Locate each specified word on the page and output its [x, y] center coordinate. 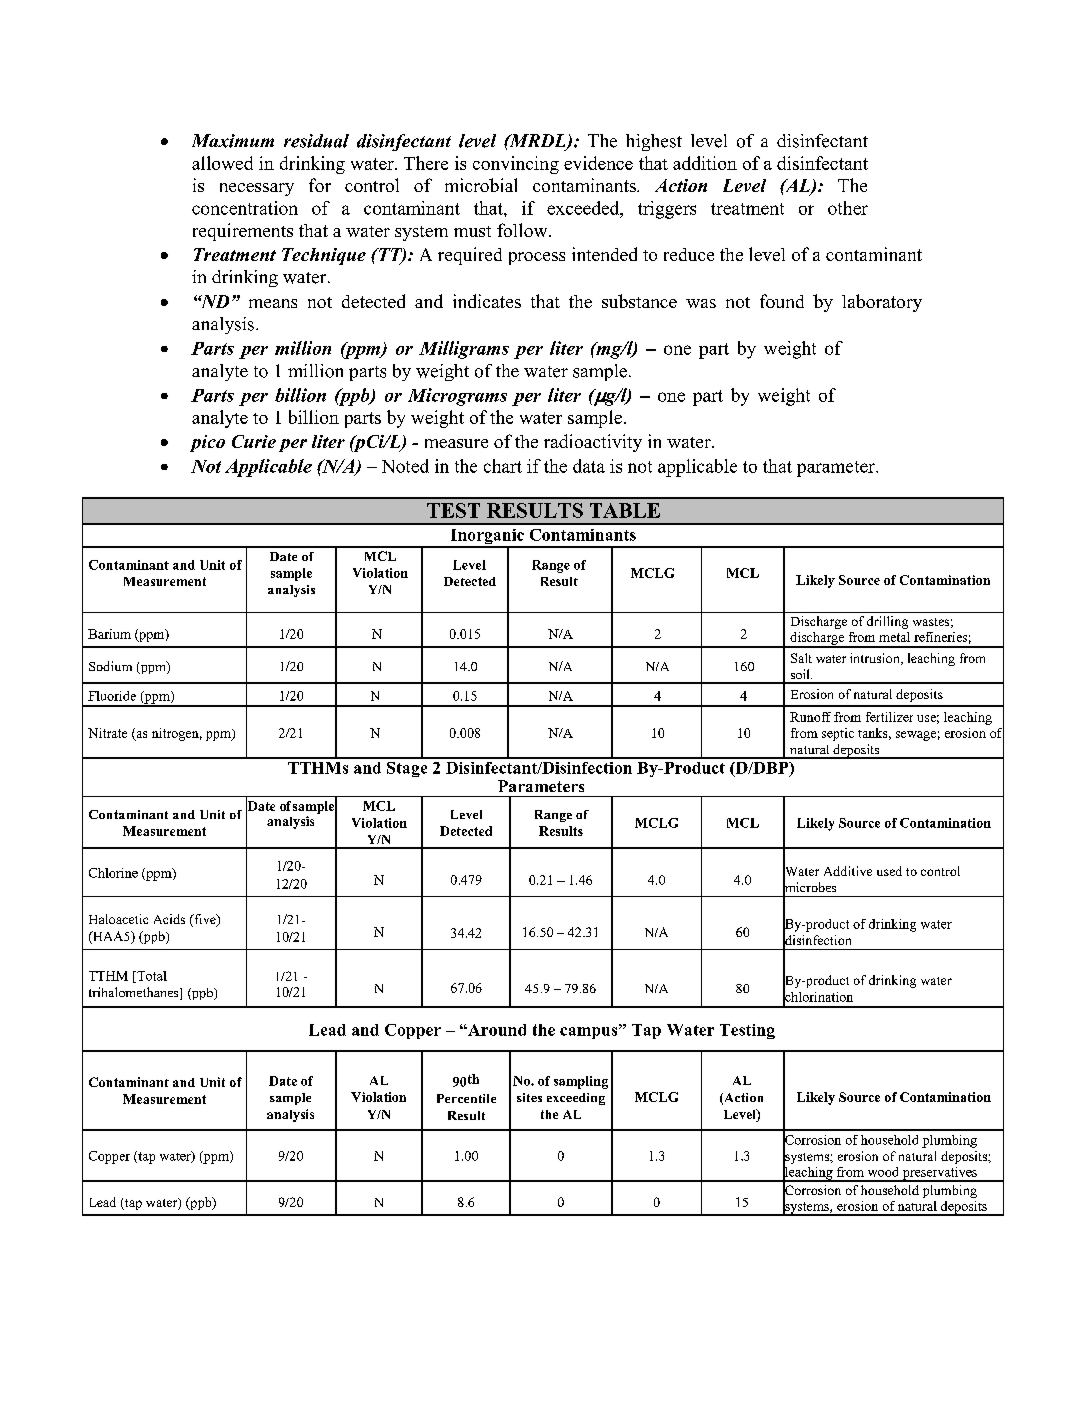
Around [496, 1030]
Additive [848, 871]
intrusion [876, 659]
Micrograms [457, 397]
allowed [222, 163]
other [848, 208]
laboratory [882, 303]
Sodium [110, 666]
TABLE [625, 510]
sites [529, 1097]
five [205, 920]
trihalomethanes [135, 993]
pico [207, 443]
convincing [516, 165]
